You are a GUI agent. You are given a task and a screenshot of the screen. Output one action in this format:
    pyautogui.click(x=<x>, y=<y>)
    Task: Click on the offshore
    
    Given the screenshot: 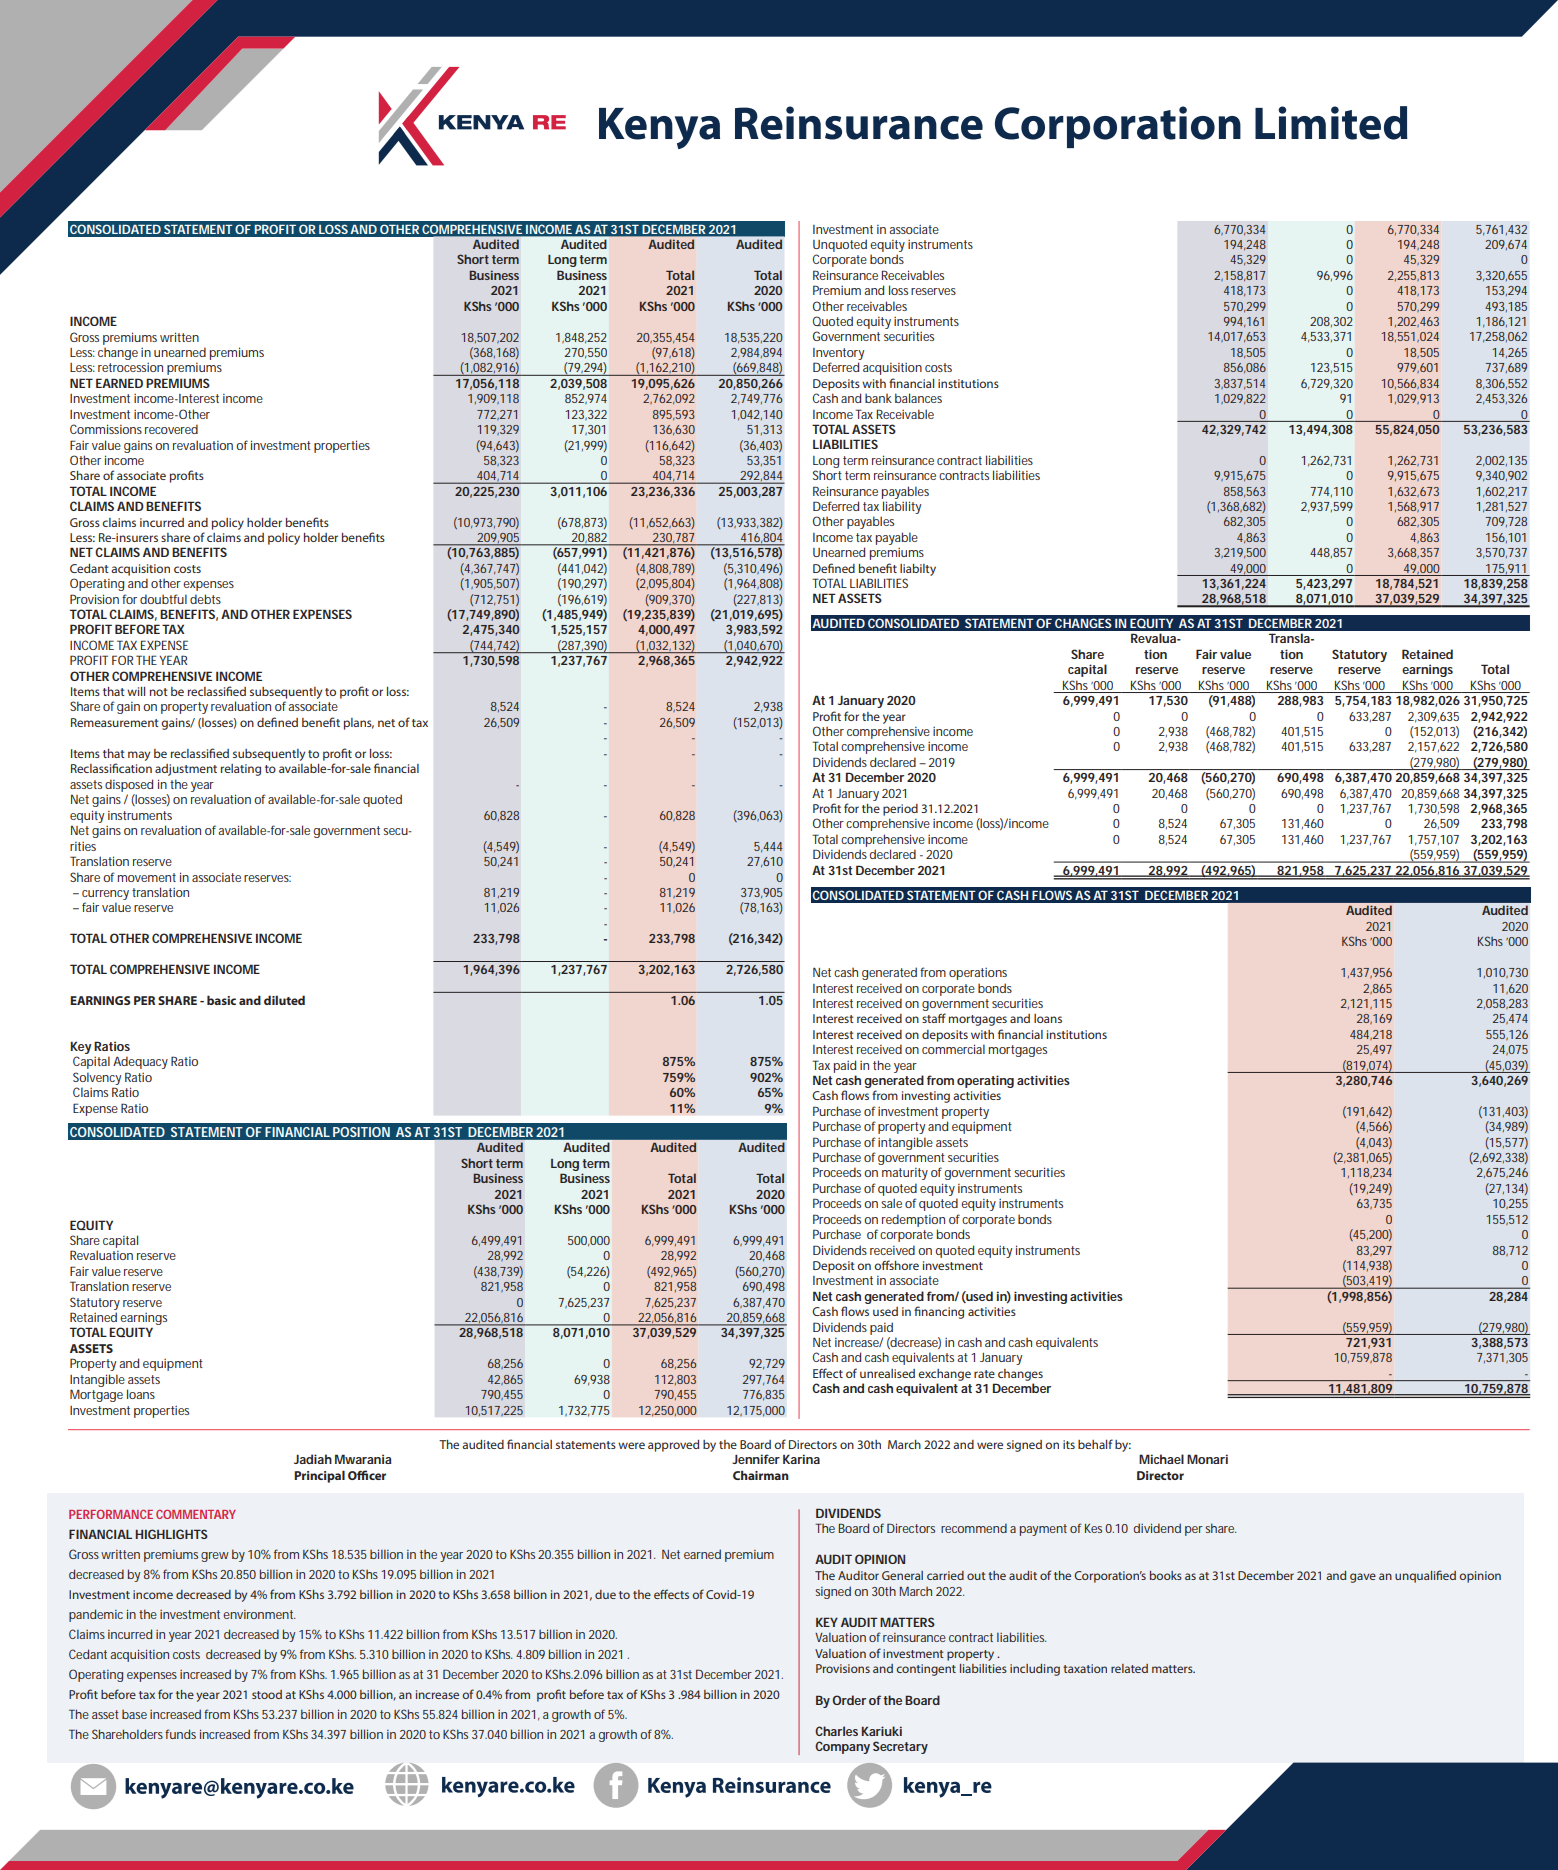 What is the action you would take?
    pyautogui.click(x=896, y=1265)
